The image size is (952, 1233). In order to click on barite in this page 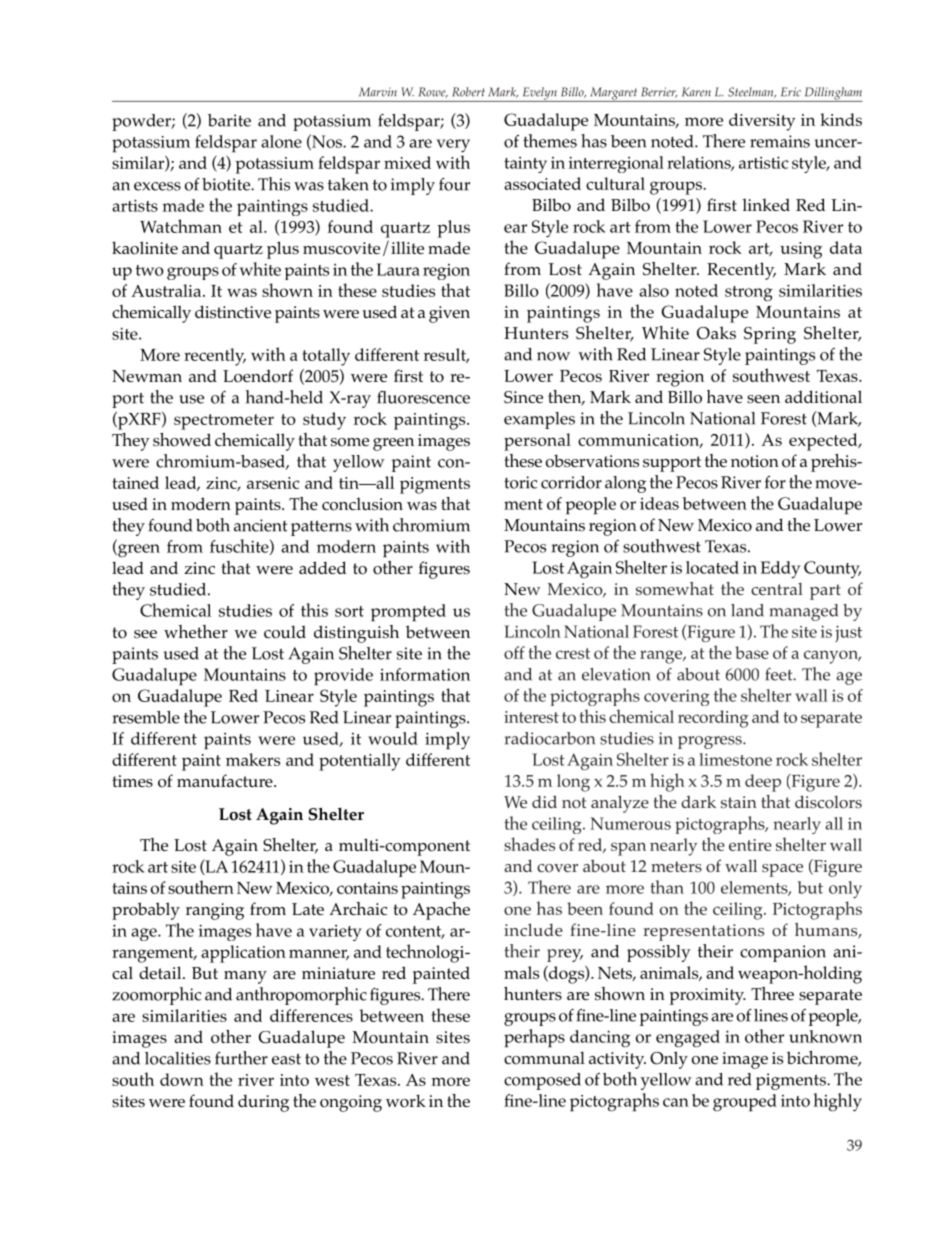, I will do `click(229, 120)`.
